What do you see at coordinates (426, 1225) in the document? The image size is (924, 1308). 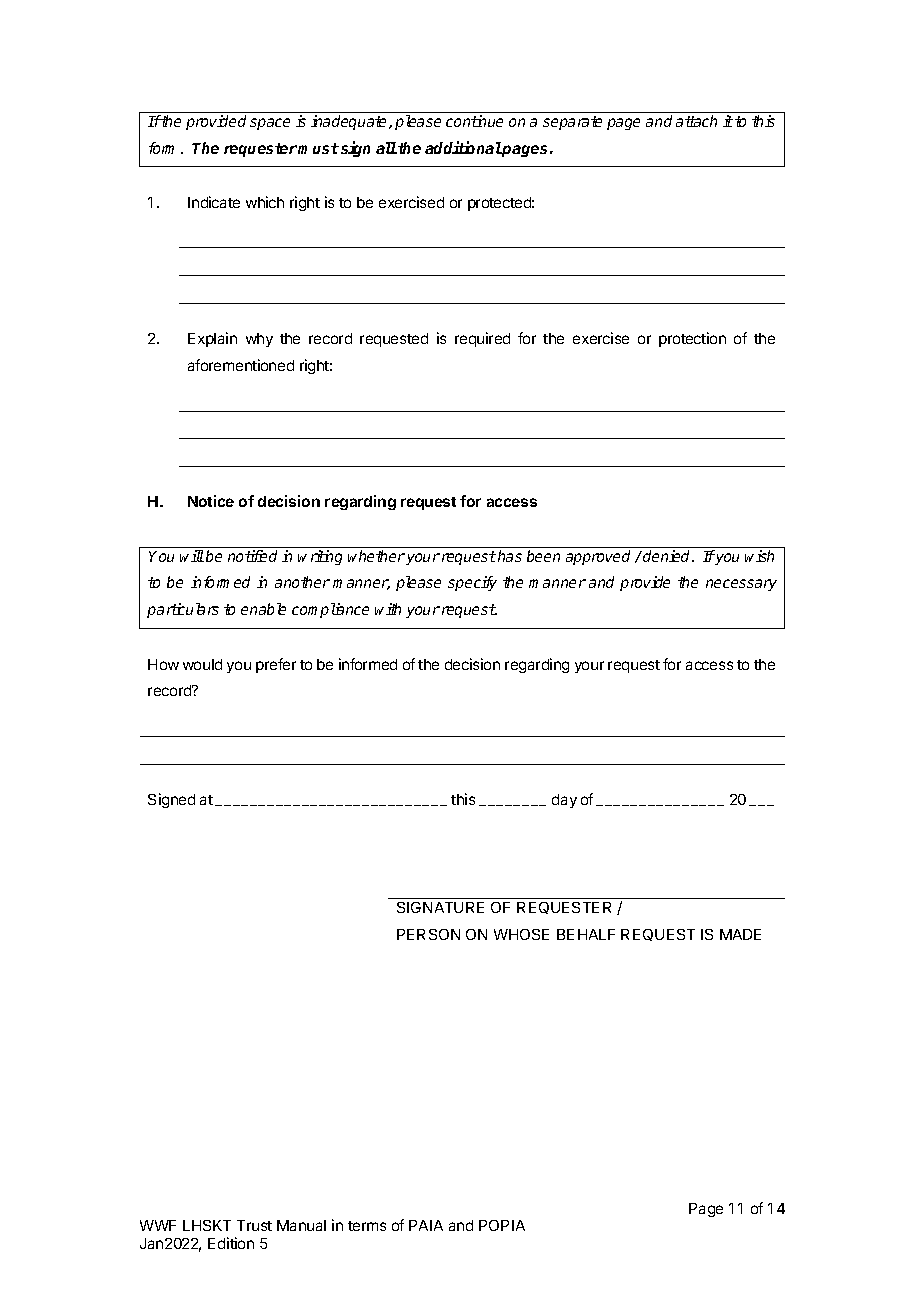 I see `PAIA` at bounding box center [426, 1225].
